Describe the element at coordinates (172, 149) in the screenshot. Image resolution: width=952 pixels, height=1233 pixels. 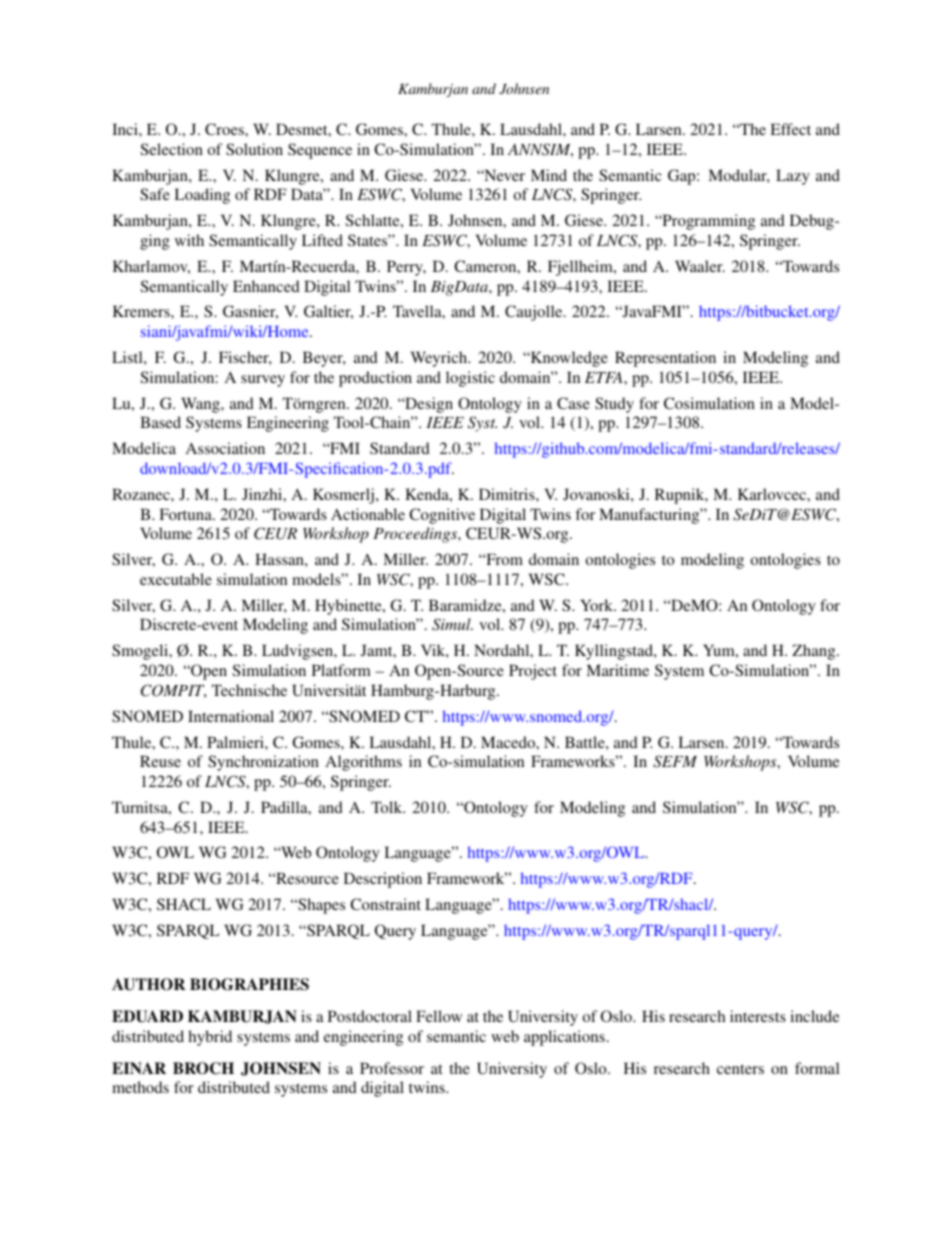
I see `Selection` at that location.
